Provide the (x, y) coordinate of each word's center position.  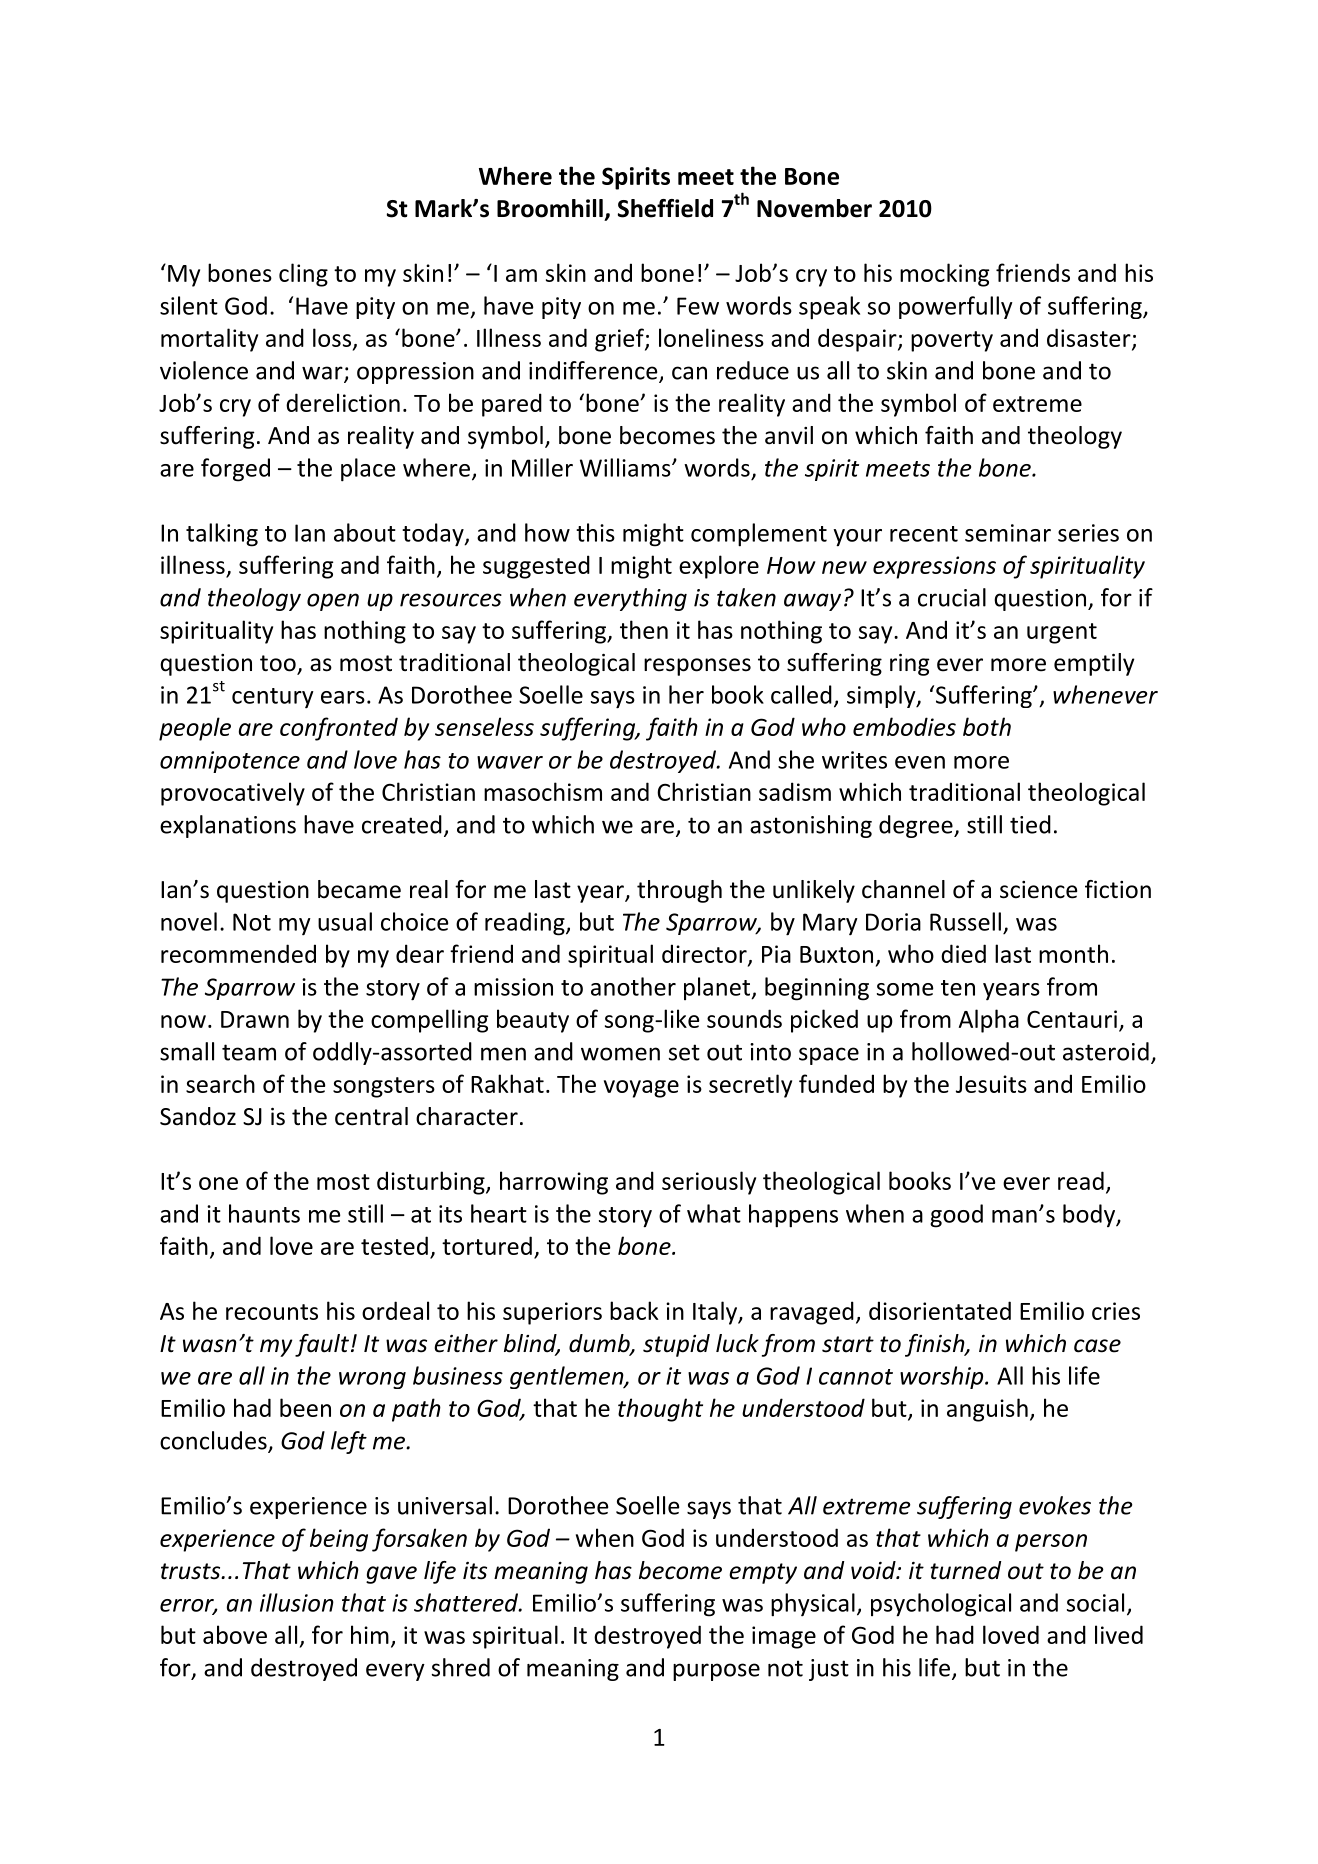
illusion (297, 1602)
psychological (941, 1605)
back (634, 1310)
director (705, 955)
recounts (272, 1312)
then (644, 629)
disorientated (940, 1310)
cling (303, 275)
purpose (716, 1672)
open (333, 602)
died (963, 953)
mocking (944, 275)
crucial (952, 597)
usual (345, 921)
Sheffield (665, 208)
